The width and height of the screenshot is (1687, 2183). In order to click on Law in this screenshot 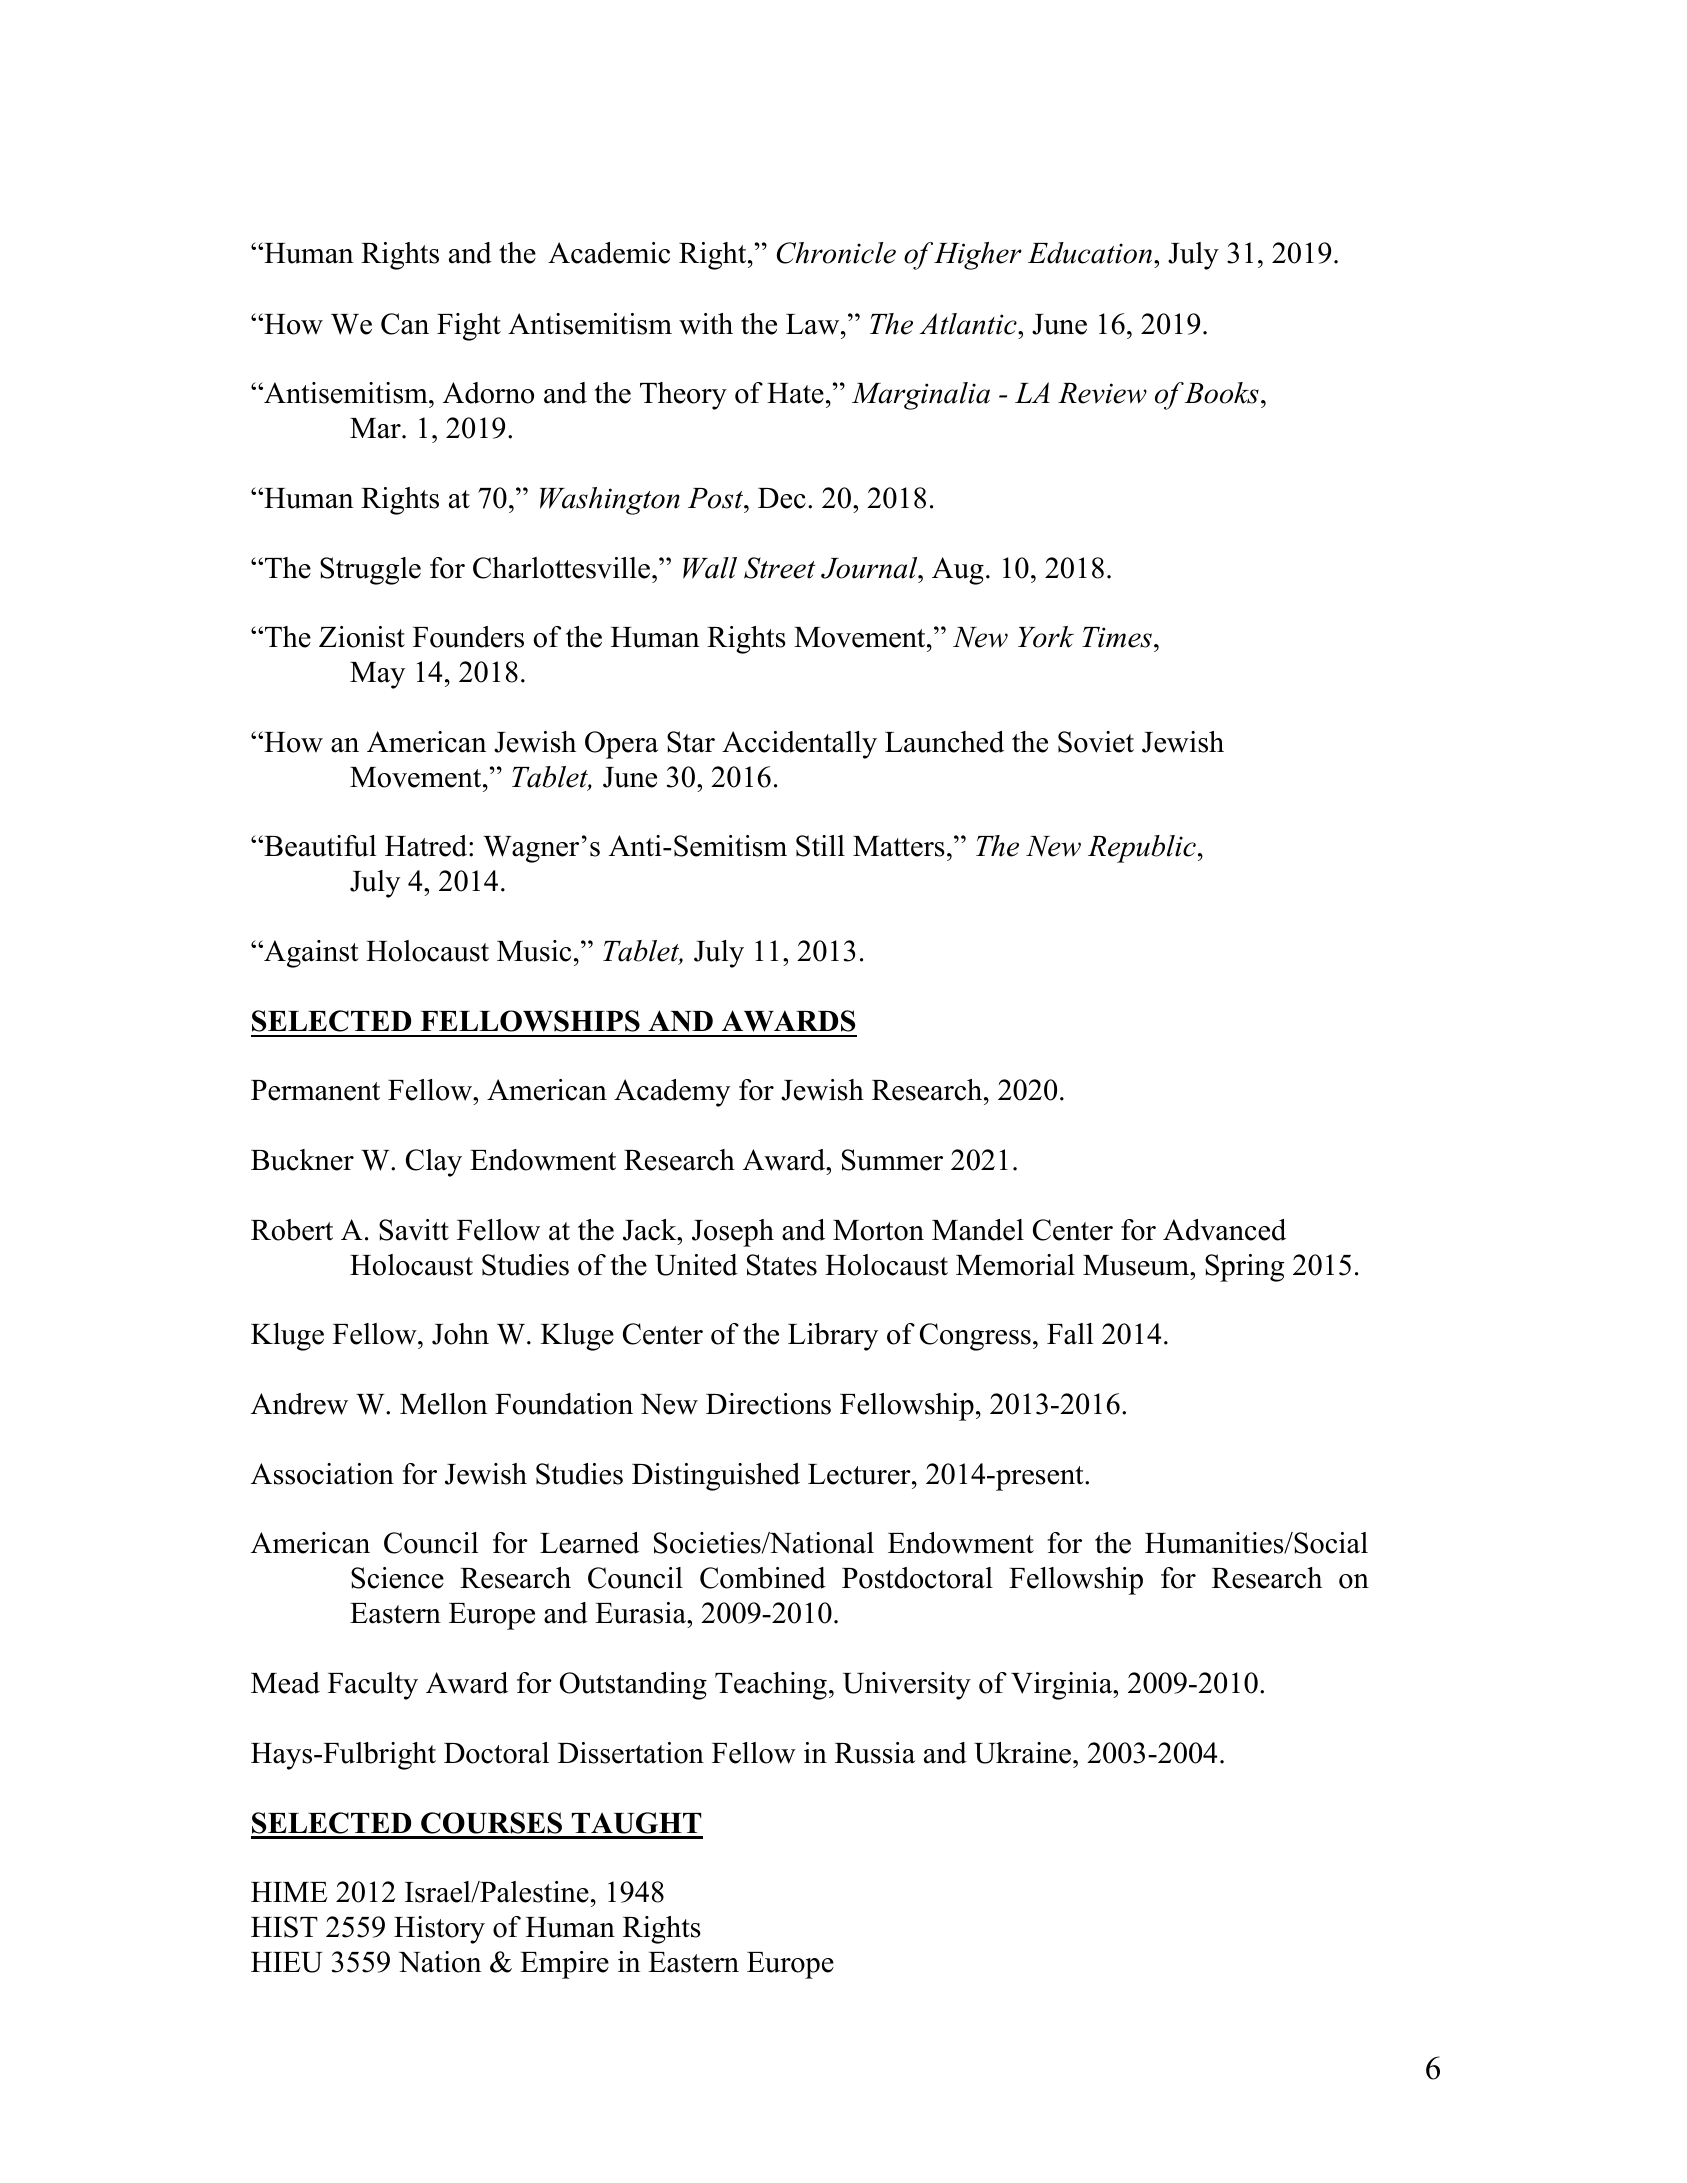, I will do `click(814, 324)`.
